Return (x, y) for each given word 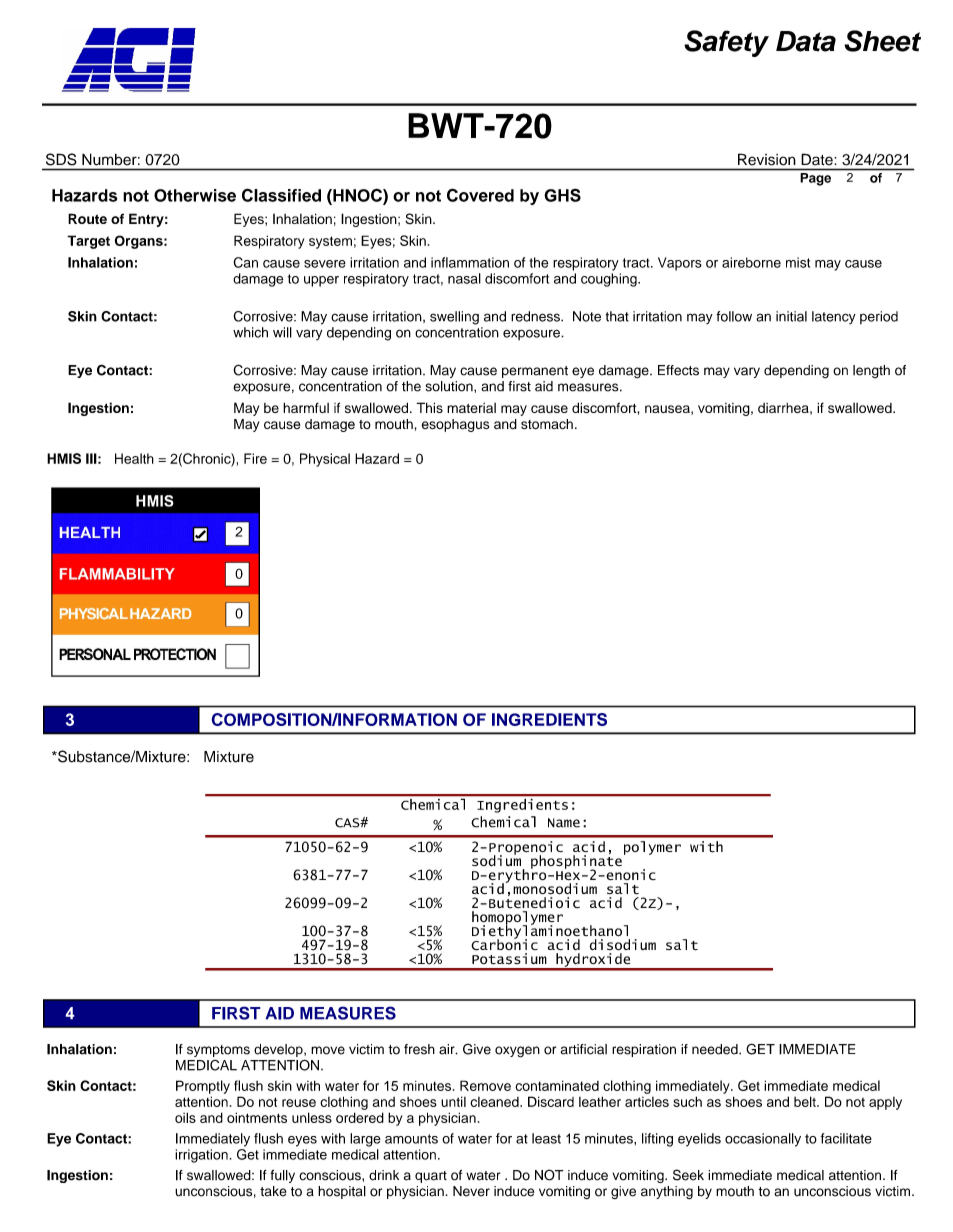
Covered (480, 195)
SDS (61, 159)
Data (806, 41)
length (871, 371)
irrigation (202, 1156)
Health (134, 458)
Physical (325, 460)
